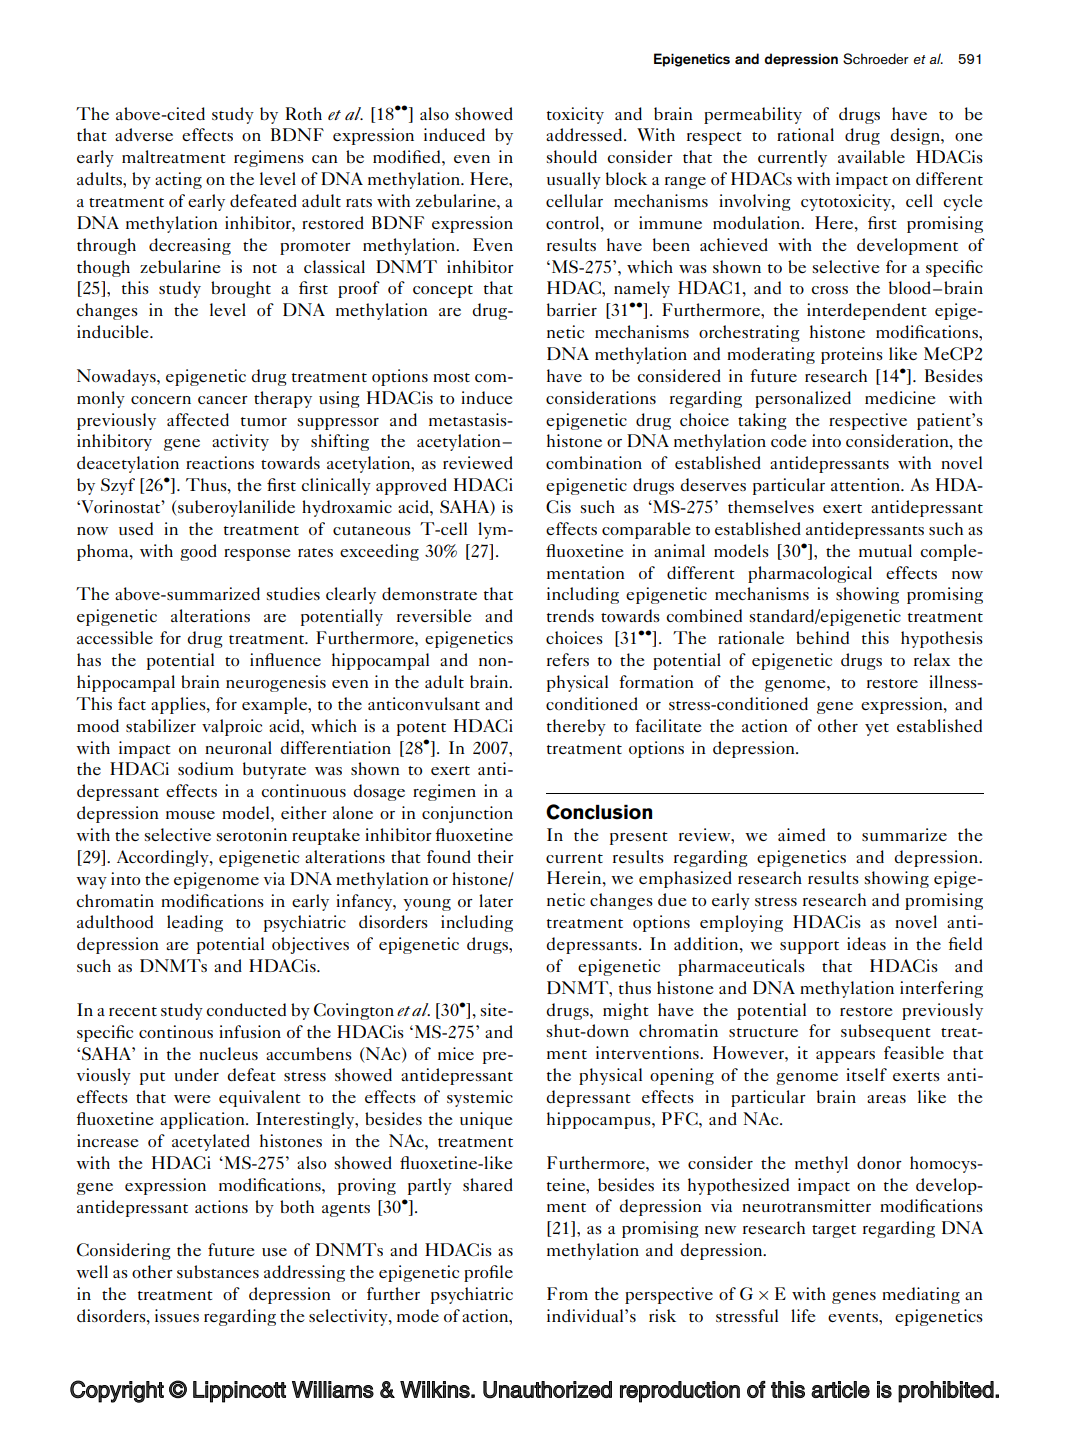 The width and height of the screenshot is (1073, 1430). Describe the element at coordinates (451, 377) in the screenshot. I see `most` at that location.
